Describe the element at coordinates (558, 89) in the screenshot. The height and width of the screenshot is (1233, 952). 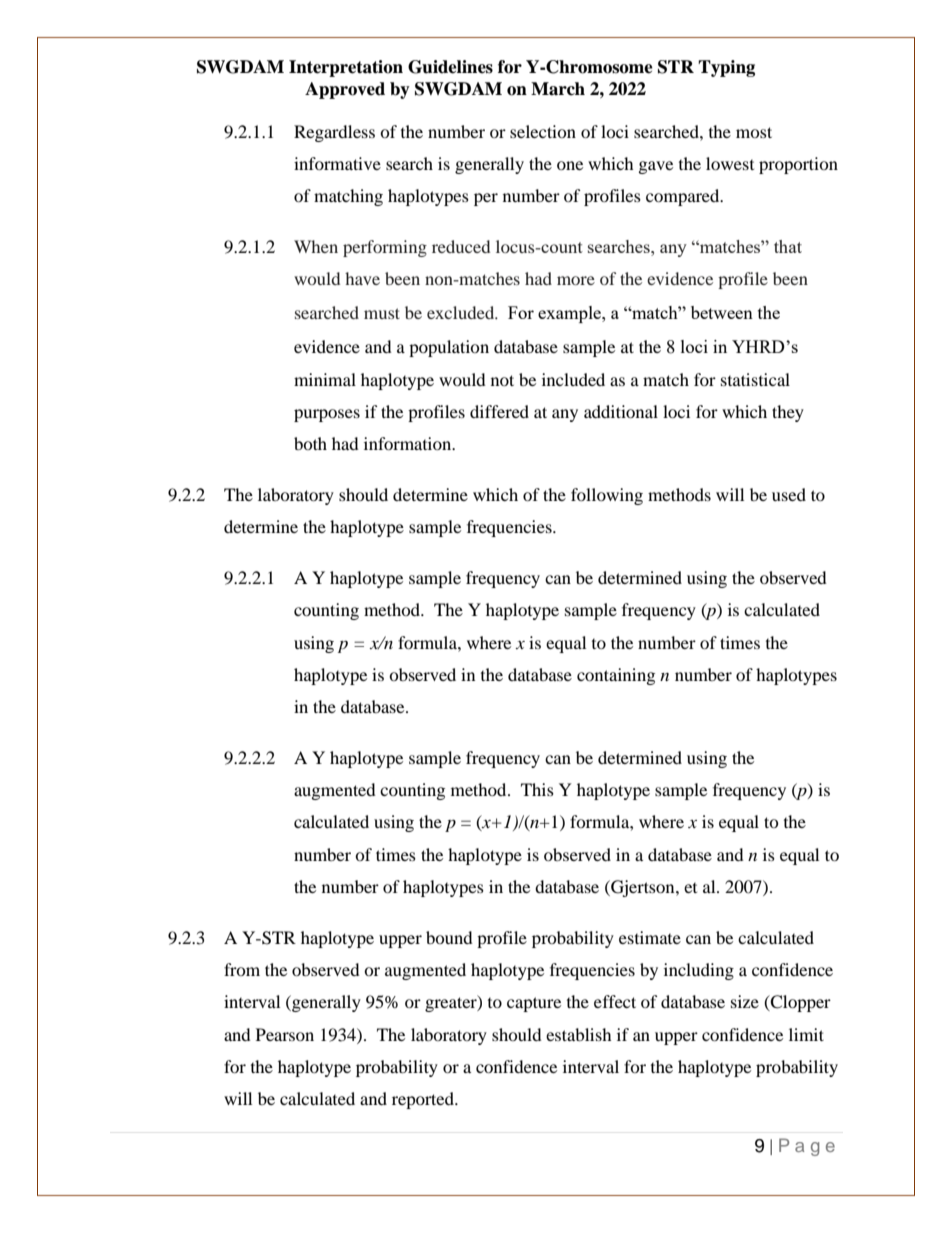
I see `March` at that location.
